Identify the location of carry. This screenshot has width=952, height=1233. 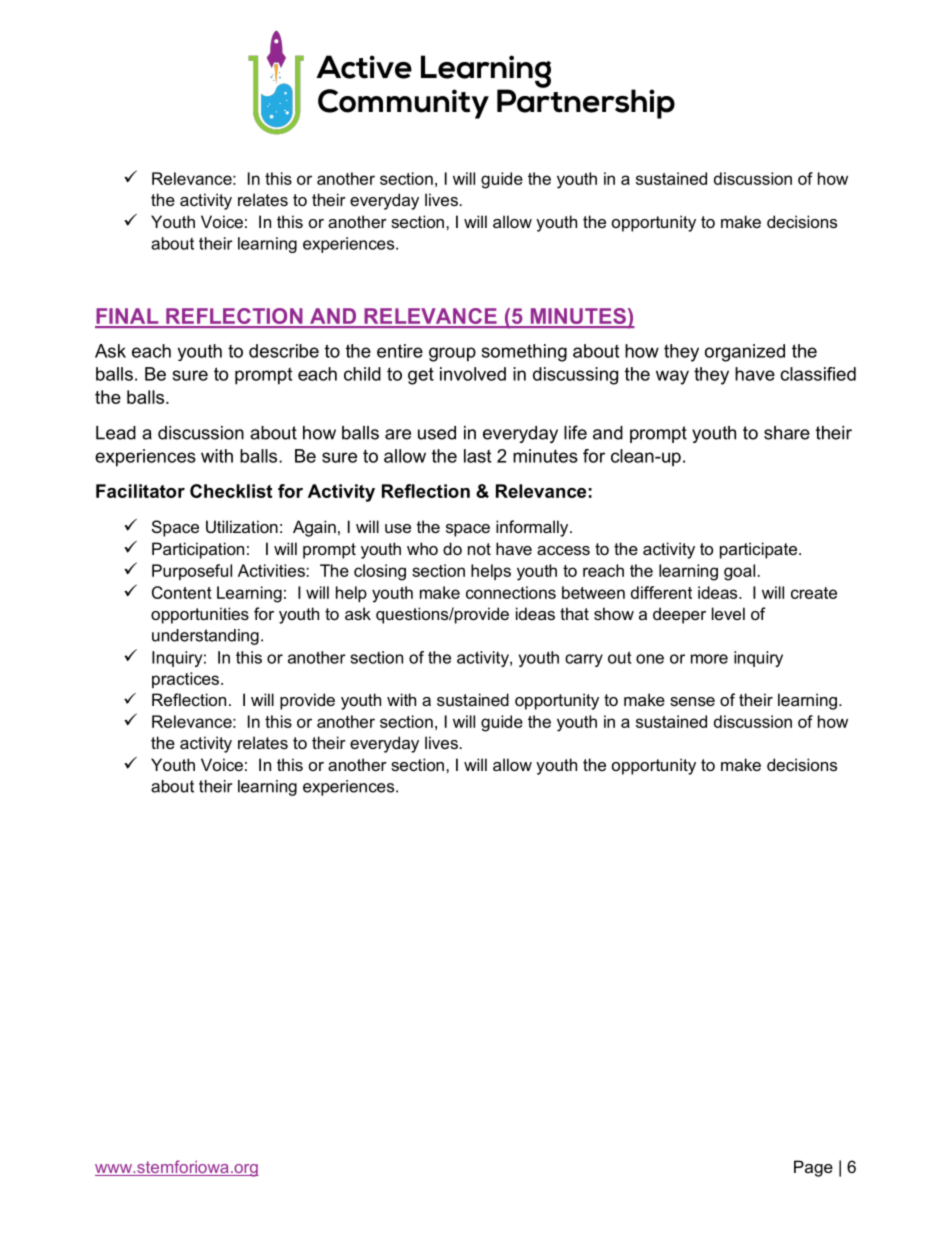
(584, 660).
